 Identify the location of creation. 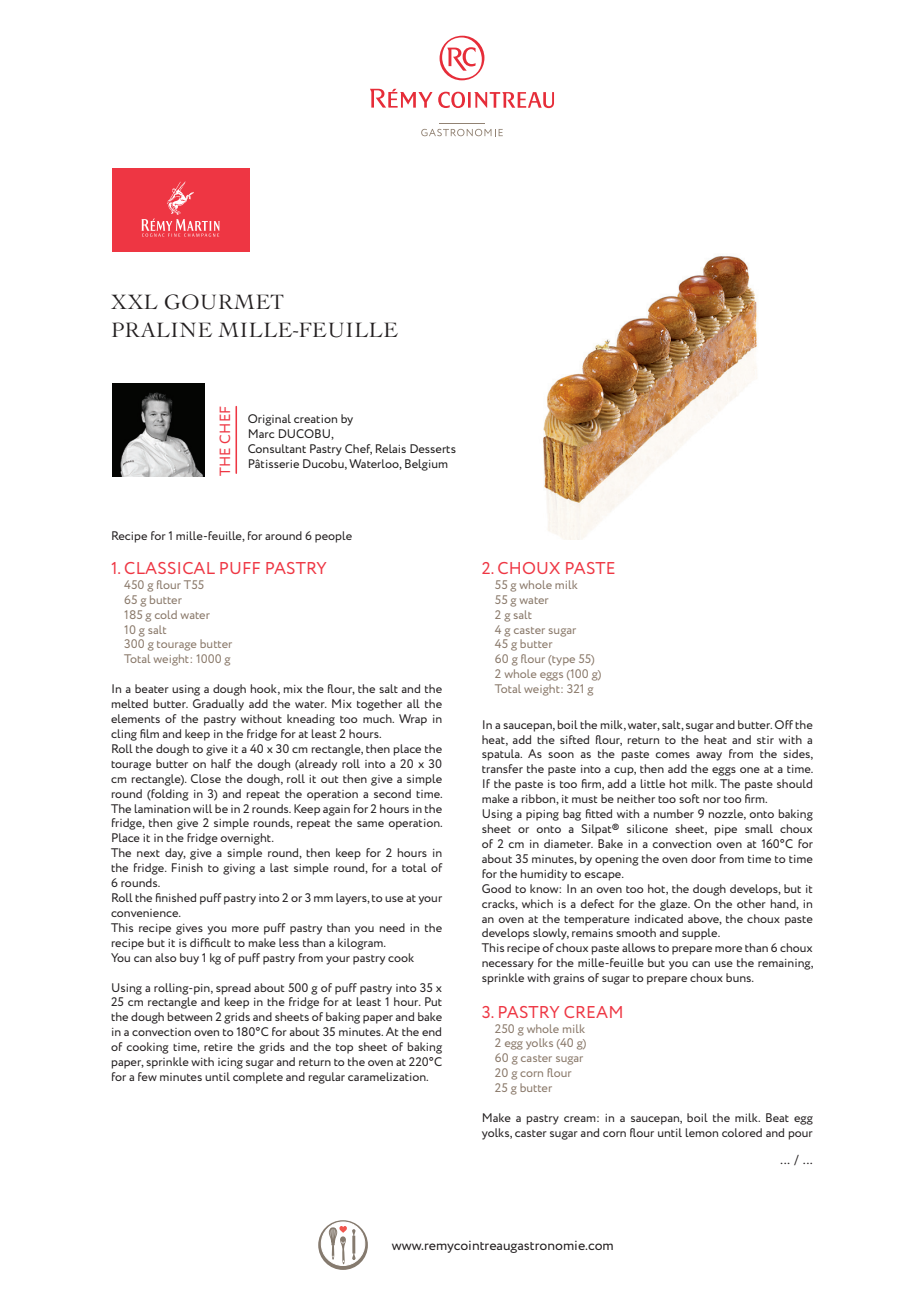
(315, 419).
